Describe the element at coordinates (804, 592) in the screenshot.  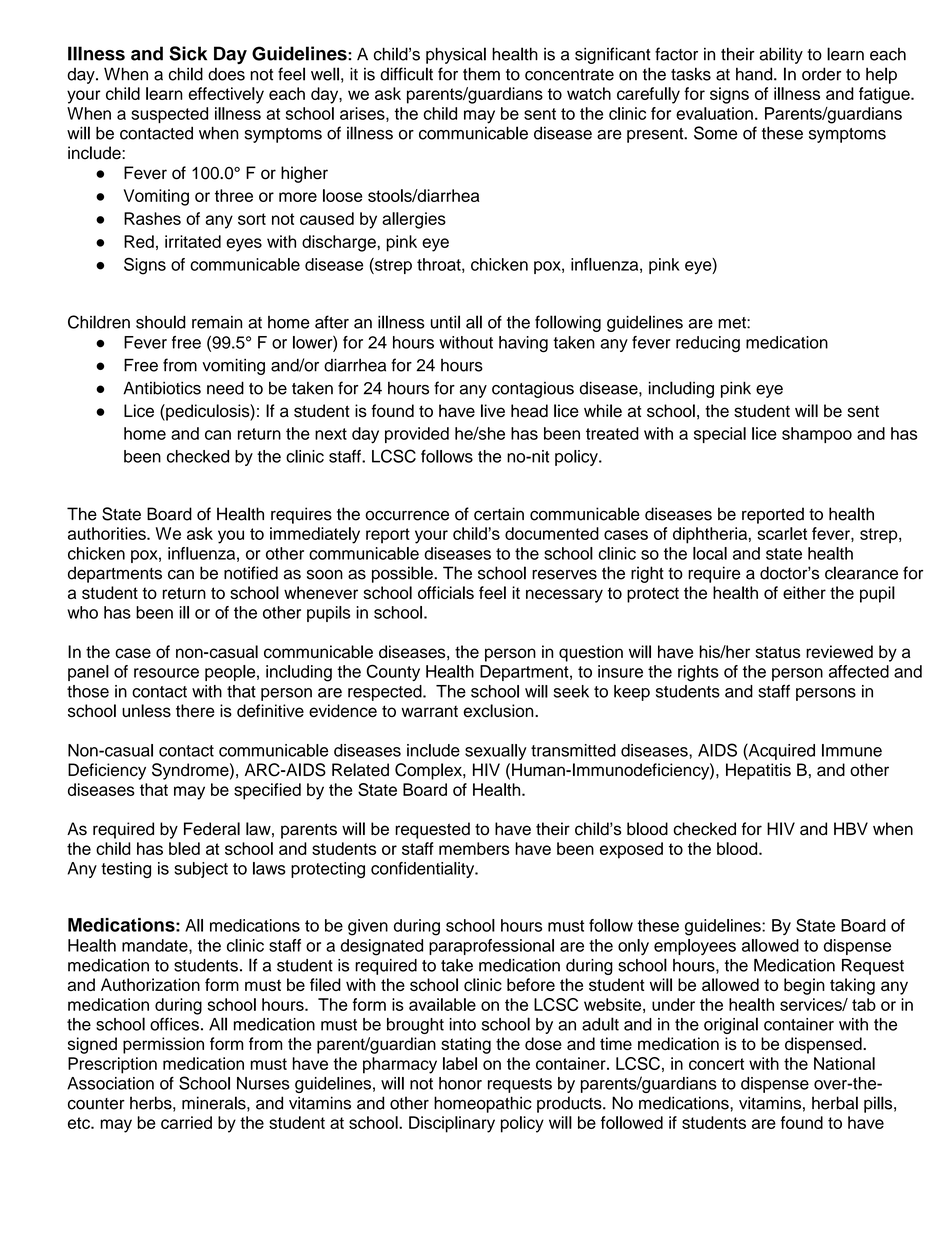
I see `either` at that location.
